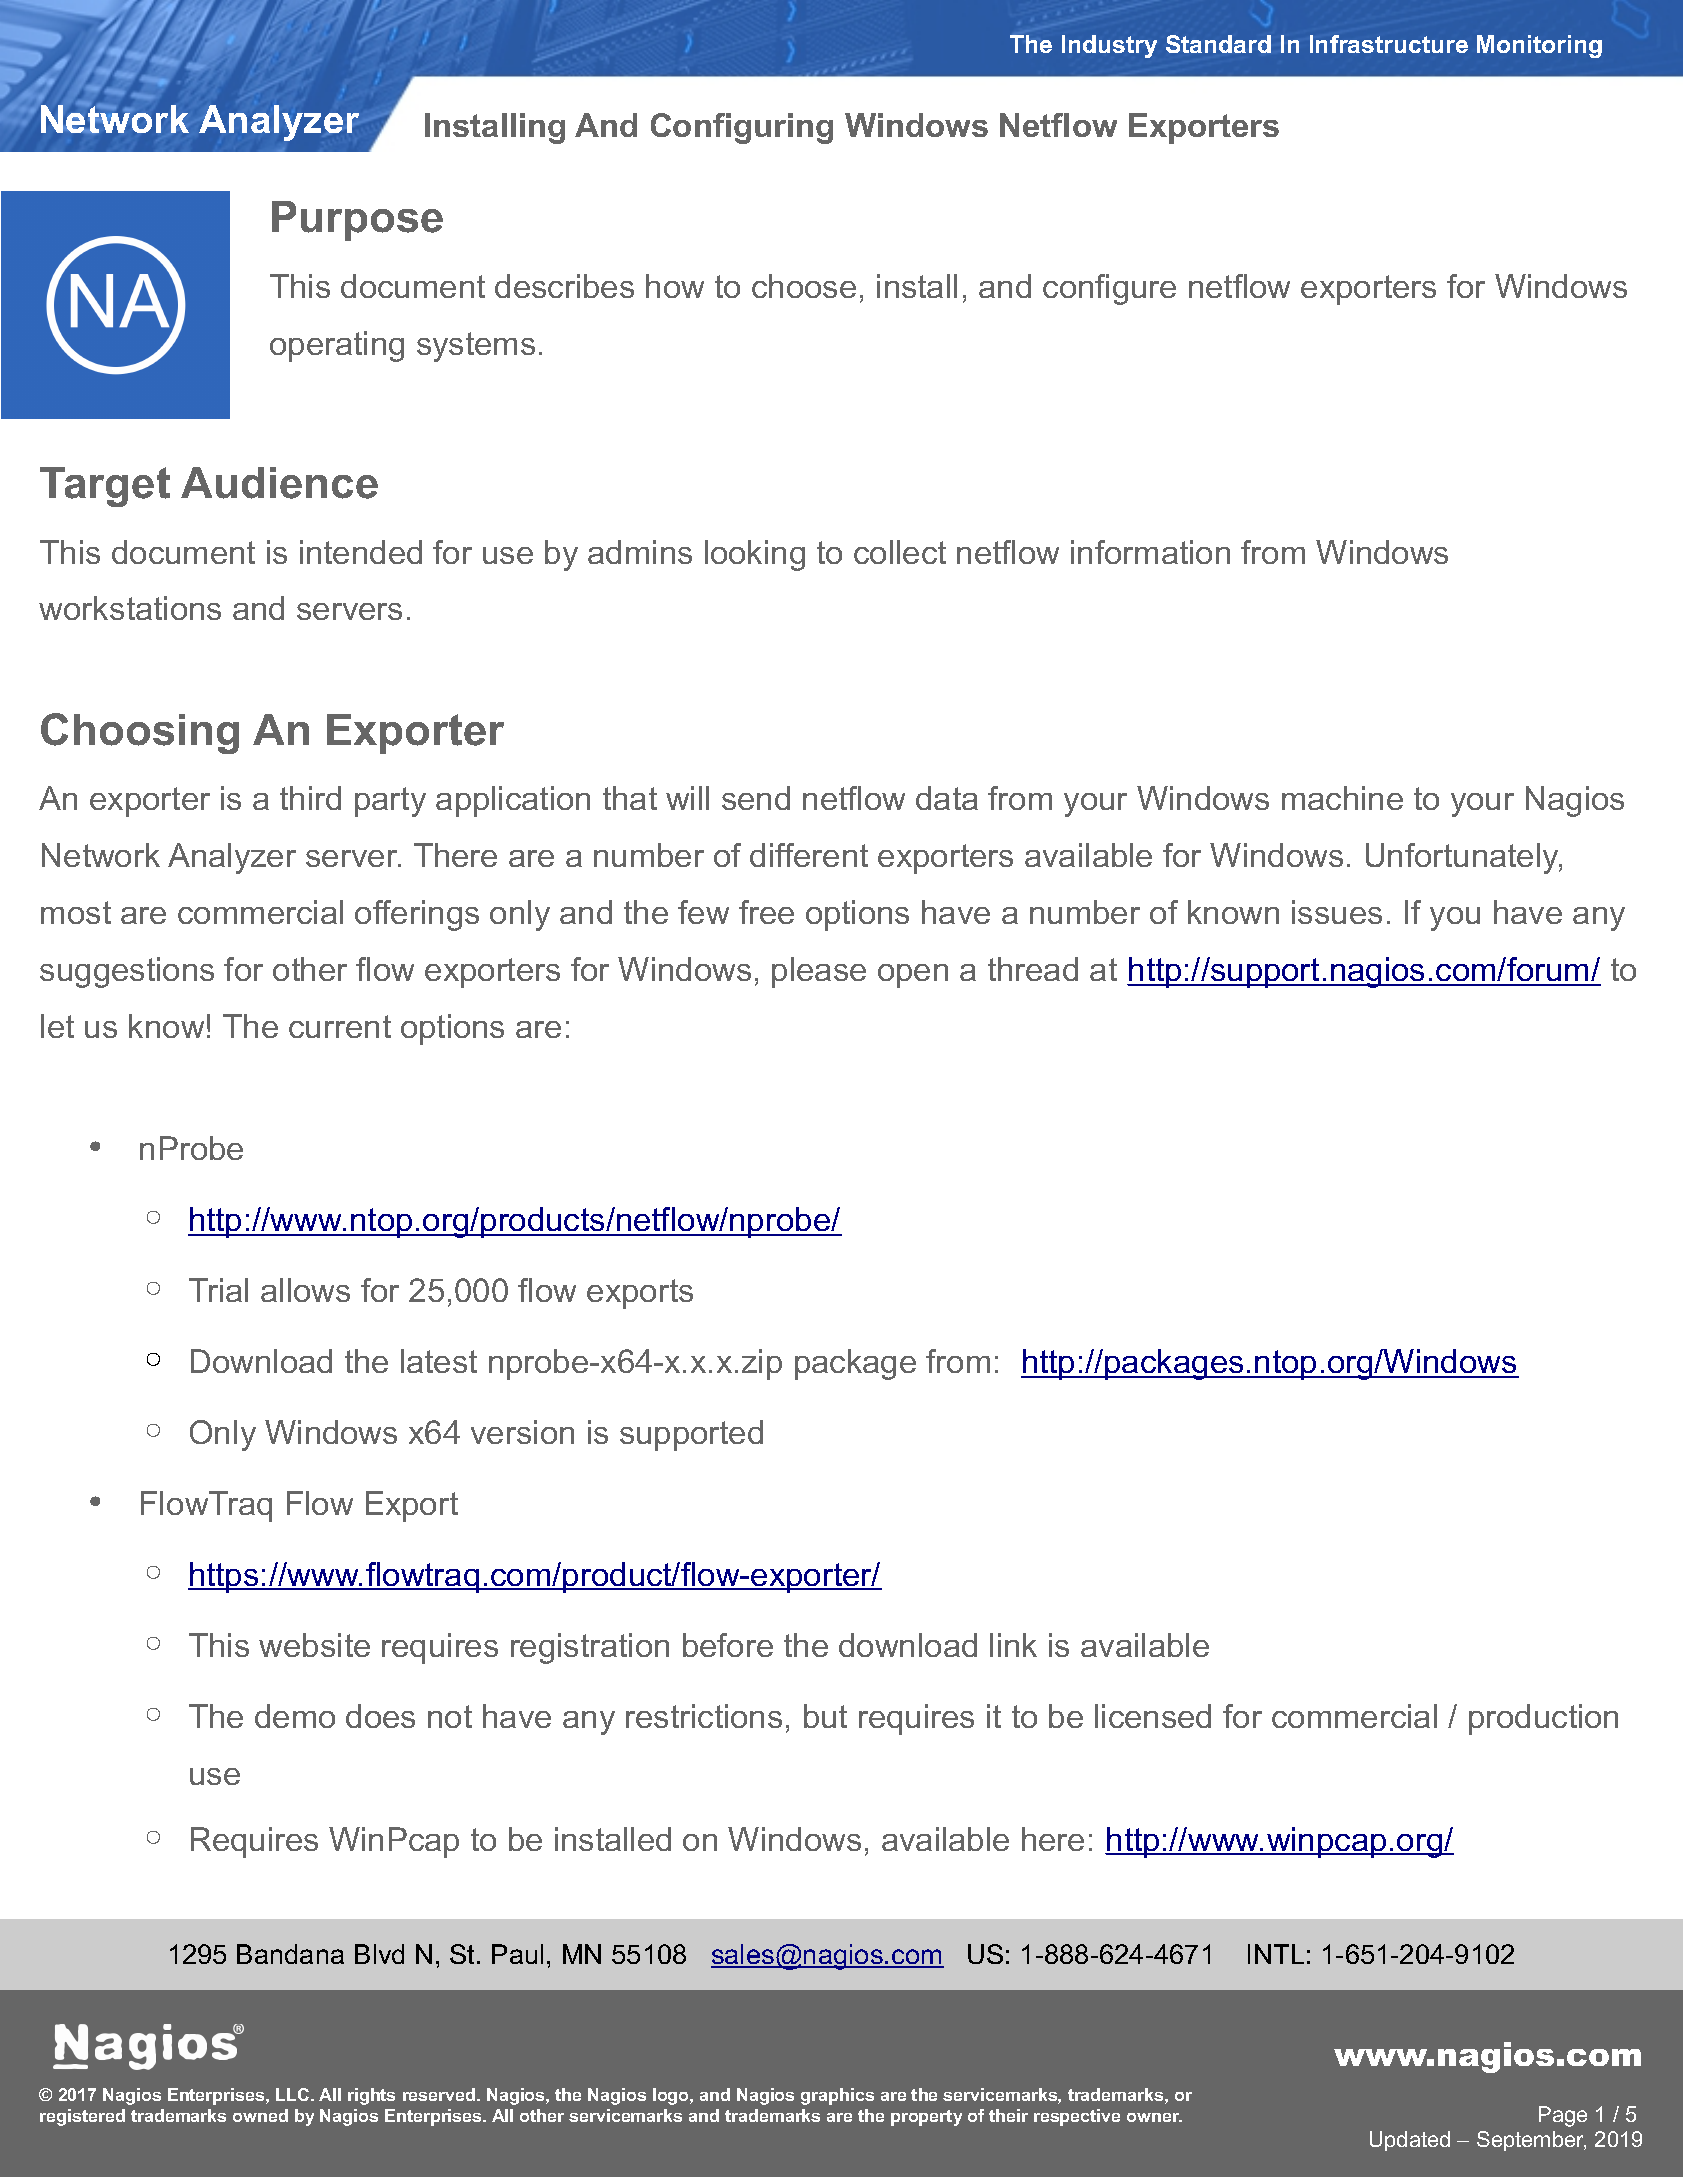 Image resolution: width=1683 pixels, height=2177 pixels. Describe the element at coordinates (1337, 912) in the page. I see `issues` at that location.
